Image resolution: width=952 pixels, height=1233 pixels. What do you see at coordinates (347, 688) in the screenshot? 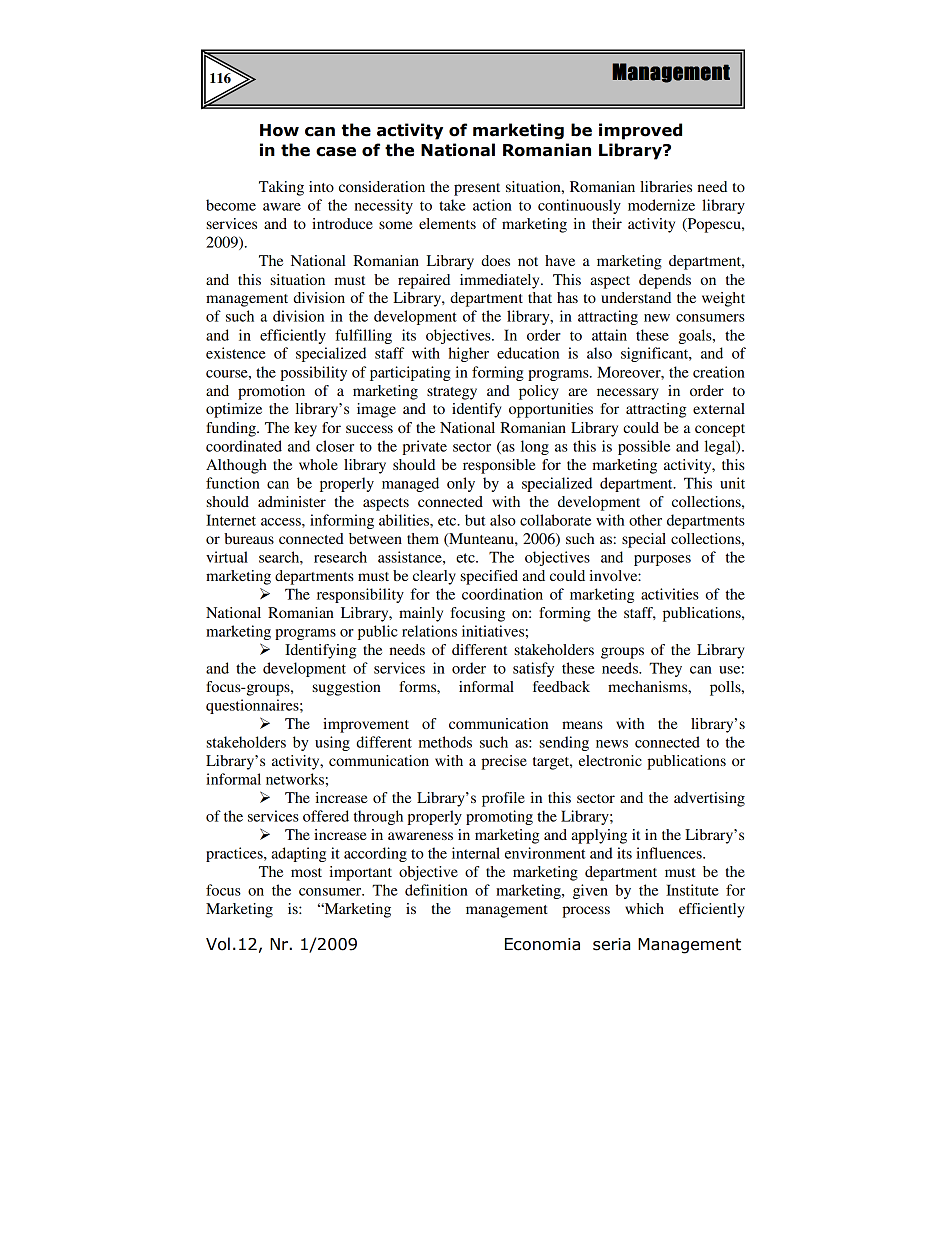
I see `suggestion` at bounding box center [347, 688].
